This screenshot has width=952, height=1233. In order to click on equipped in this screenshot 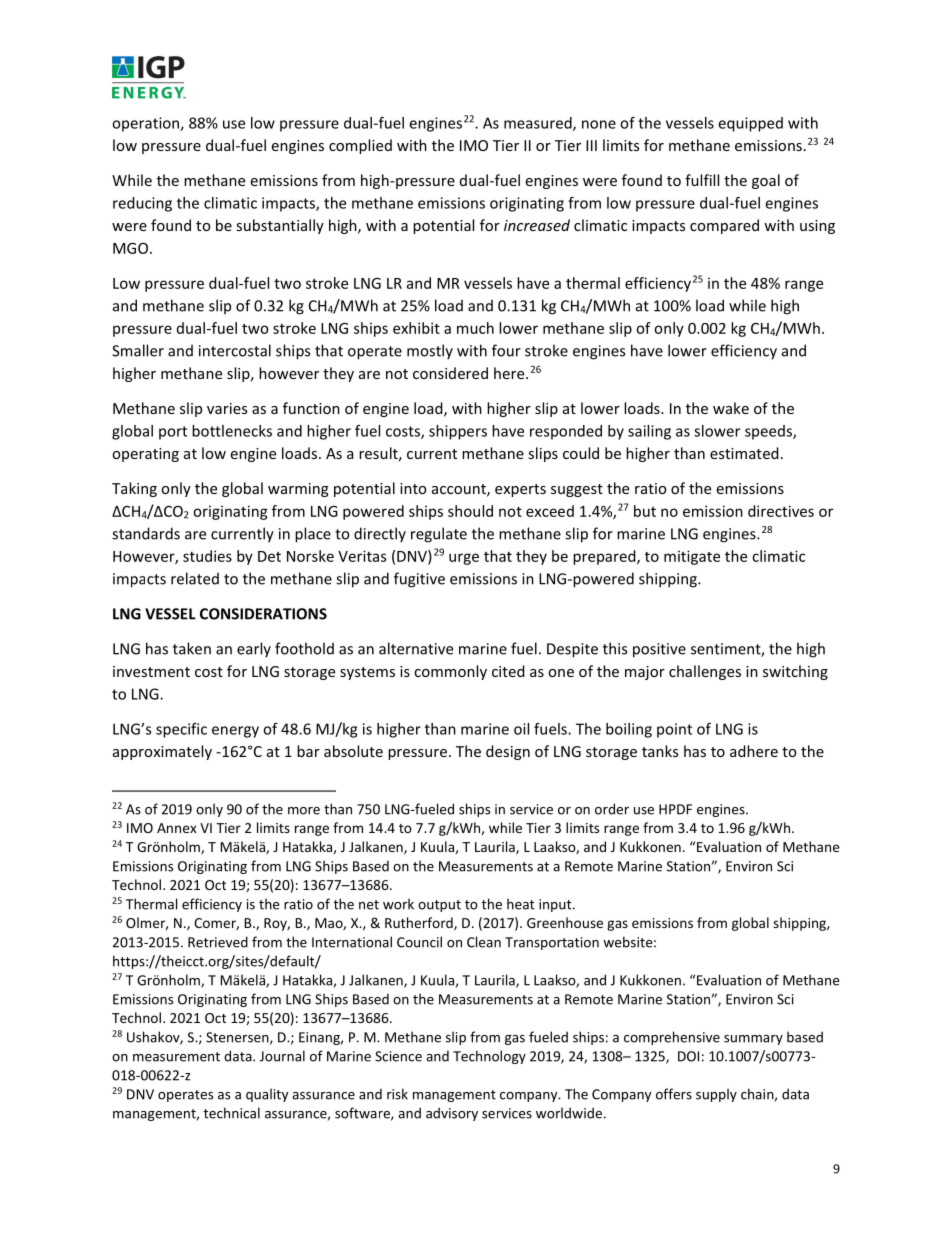, I will do `click(750, 124)`.
